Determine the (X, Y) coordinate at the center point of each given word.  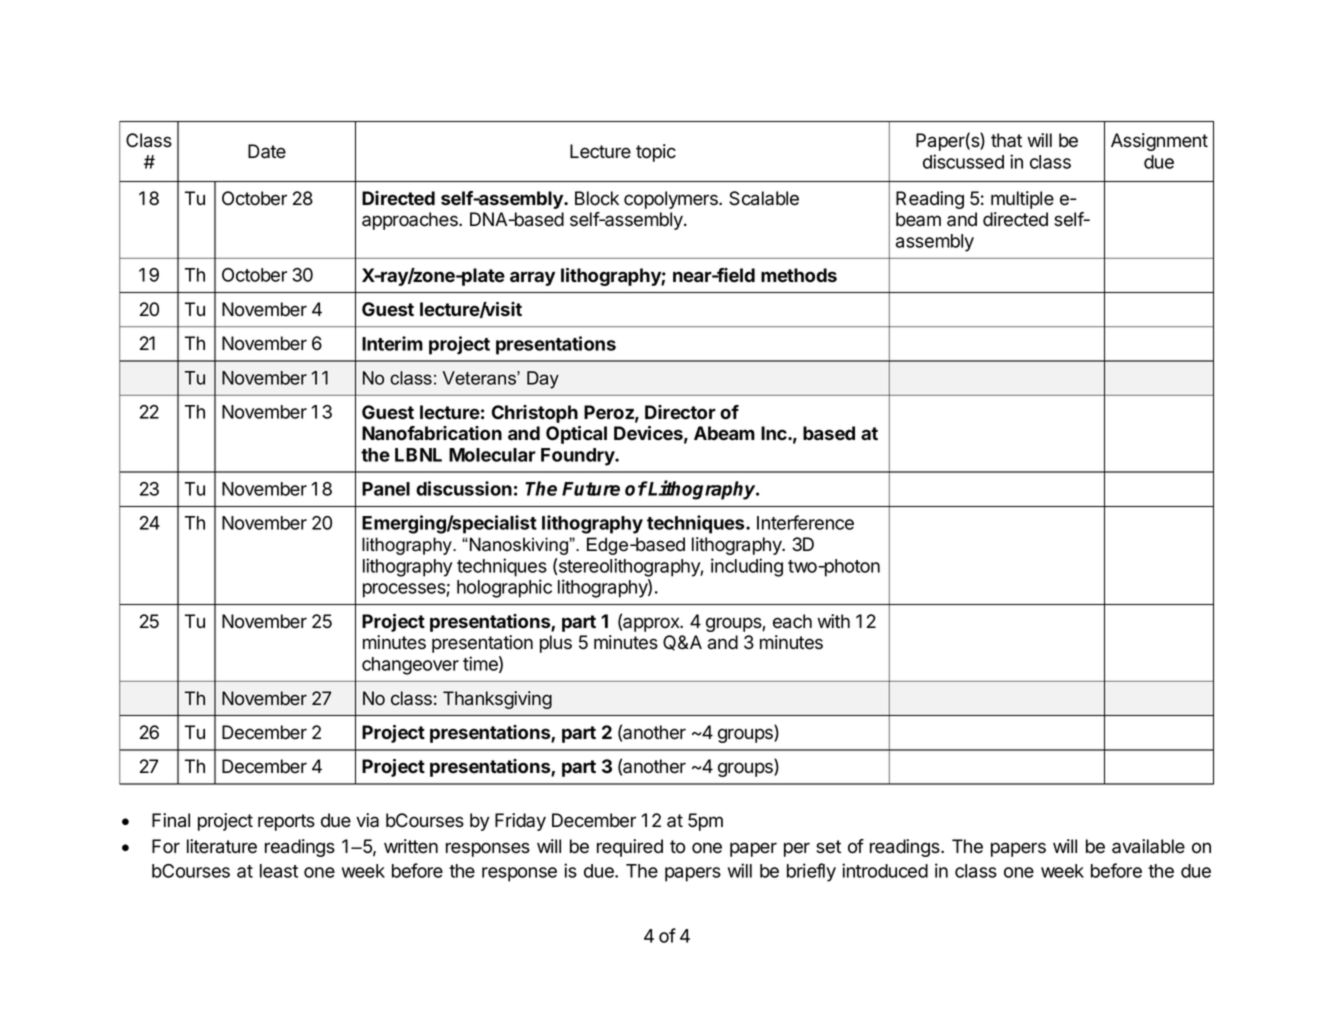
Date (267, 151)
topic (656, 153)
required (630, 848)
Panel (386, 489)
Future (591, 489)
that (1006, 140)
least (279, 871)
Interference (805, 522)
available (1148, 846)
